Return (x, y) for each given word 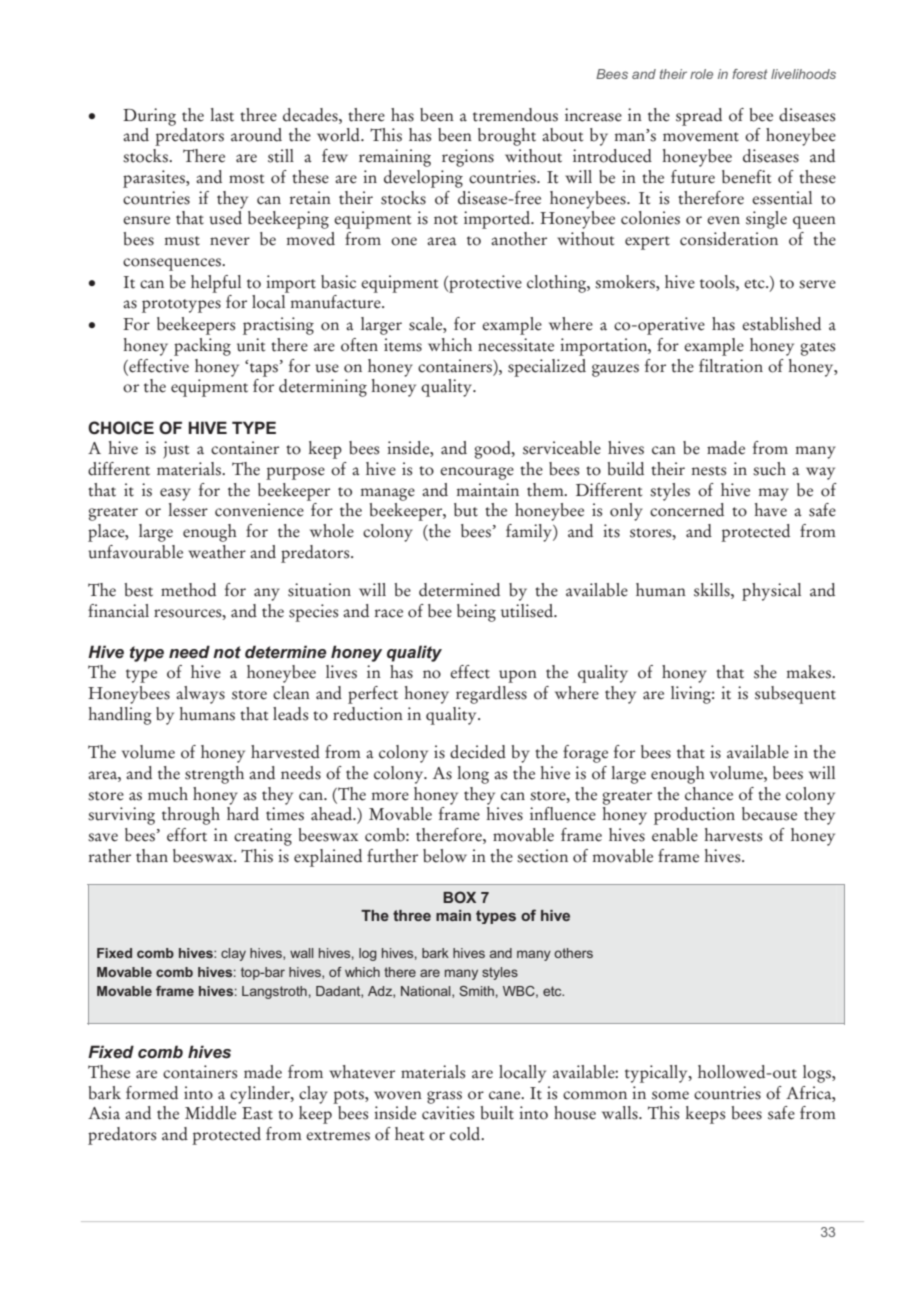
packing (202, 347)
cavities (448, 1113)
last (222, 115)
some (670, 1095)
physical (771, 592)
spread (699, 117)
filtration (731, 366)
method (188, 590)
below (445, 856)
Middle (210, 1113)
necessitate (516, 345)
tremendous (515, 115)
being (476, 613)
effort (187, 835)
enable (675, 835)
